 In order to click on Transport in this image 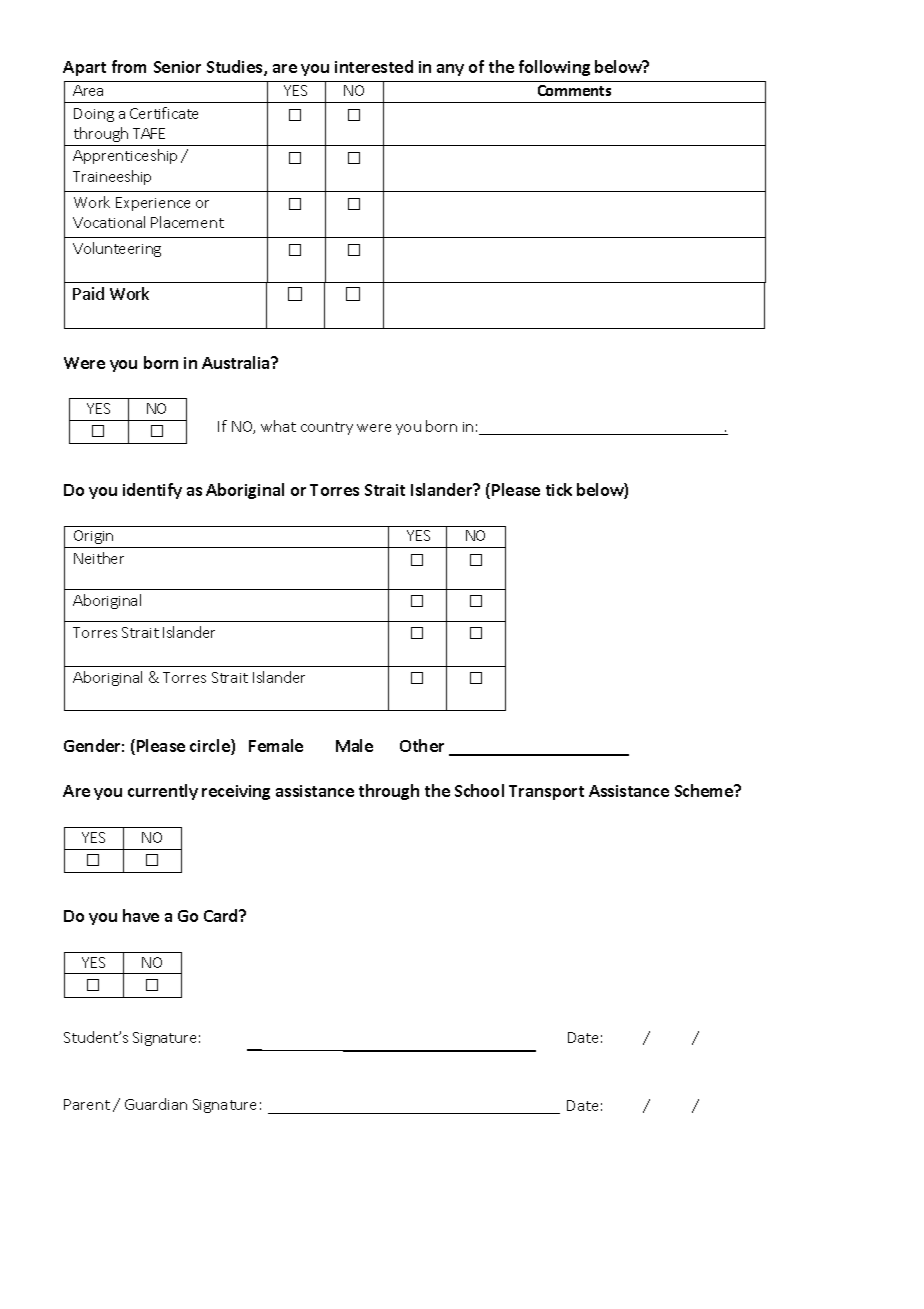, I will do `click(546, 792)`.
